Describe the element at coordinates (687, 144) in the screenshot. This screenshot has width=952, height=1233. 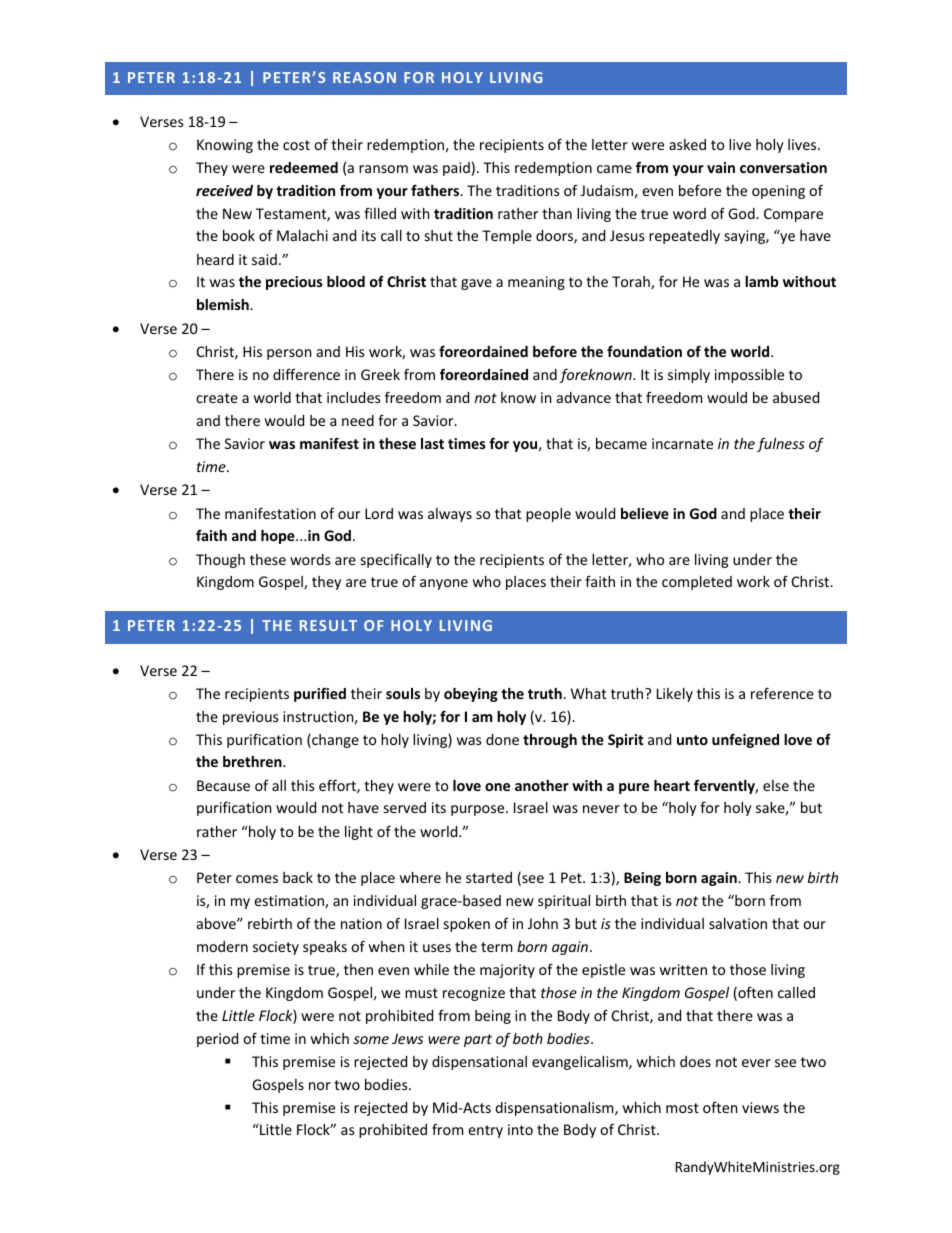
I see `asked` at that location.
